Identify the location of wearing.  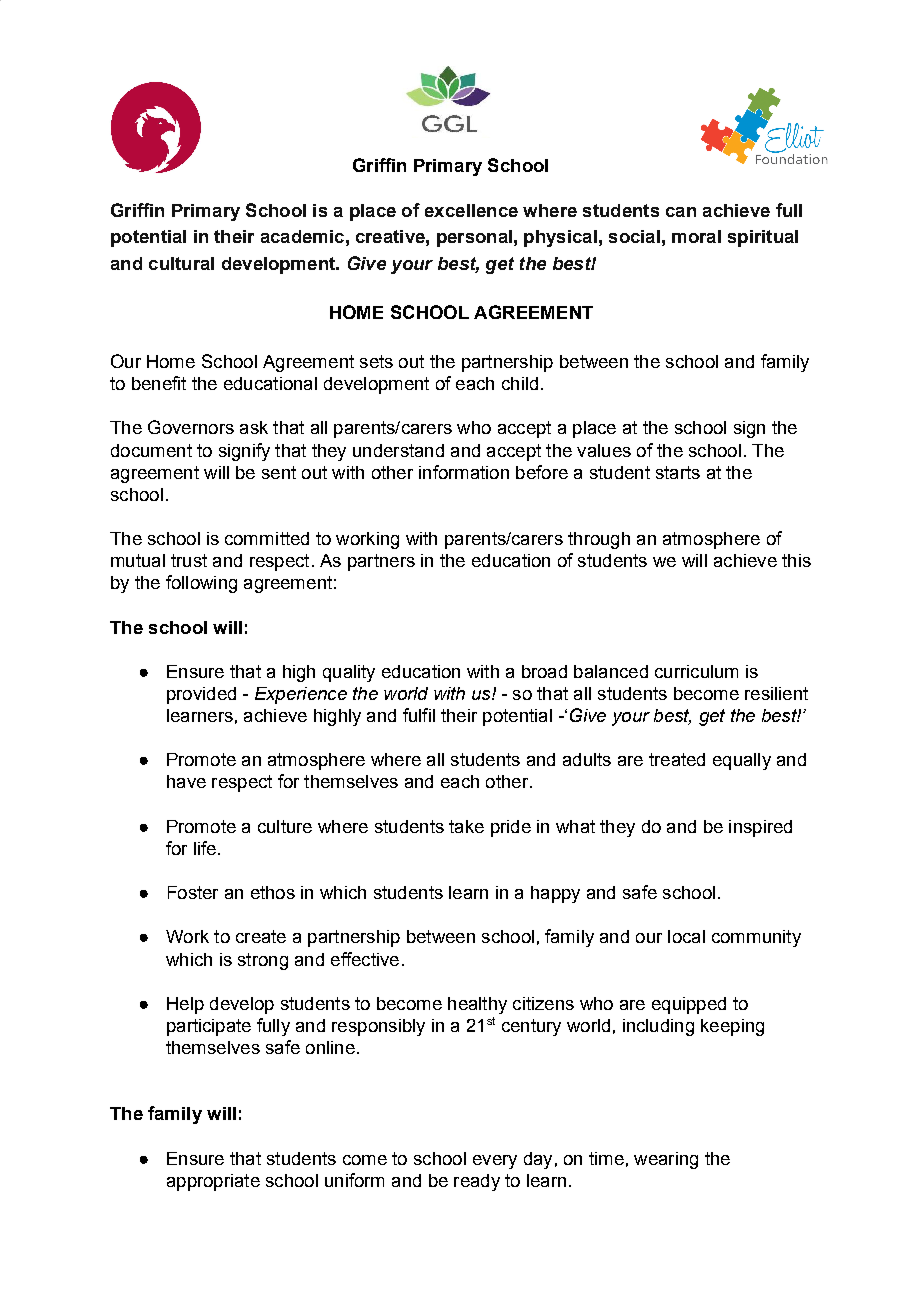
(666, 1160).
